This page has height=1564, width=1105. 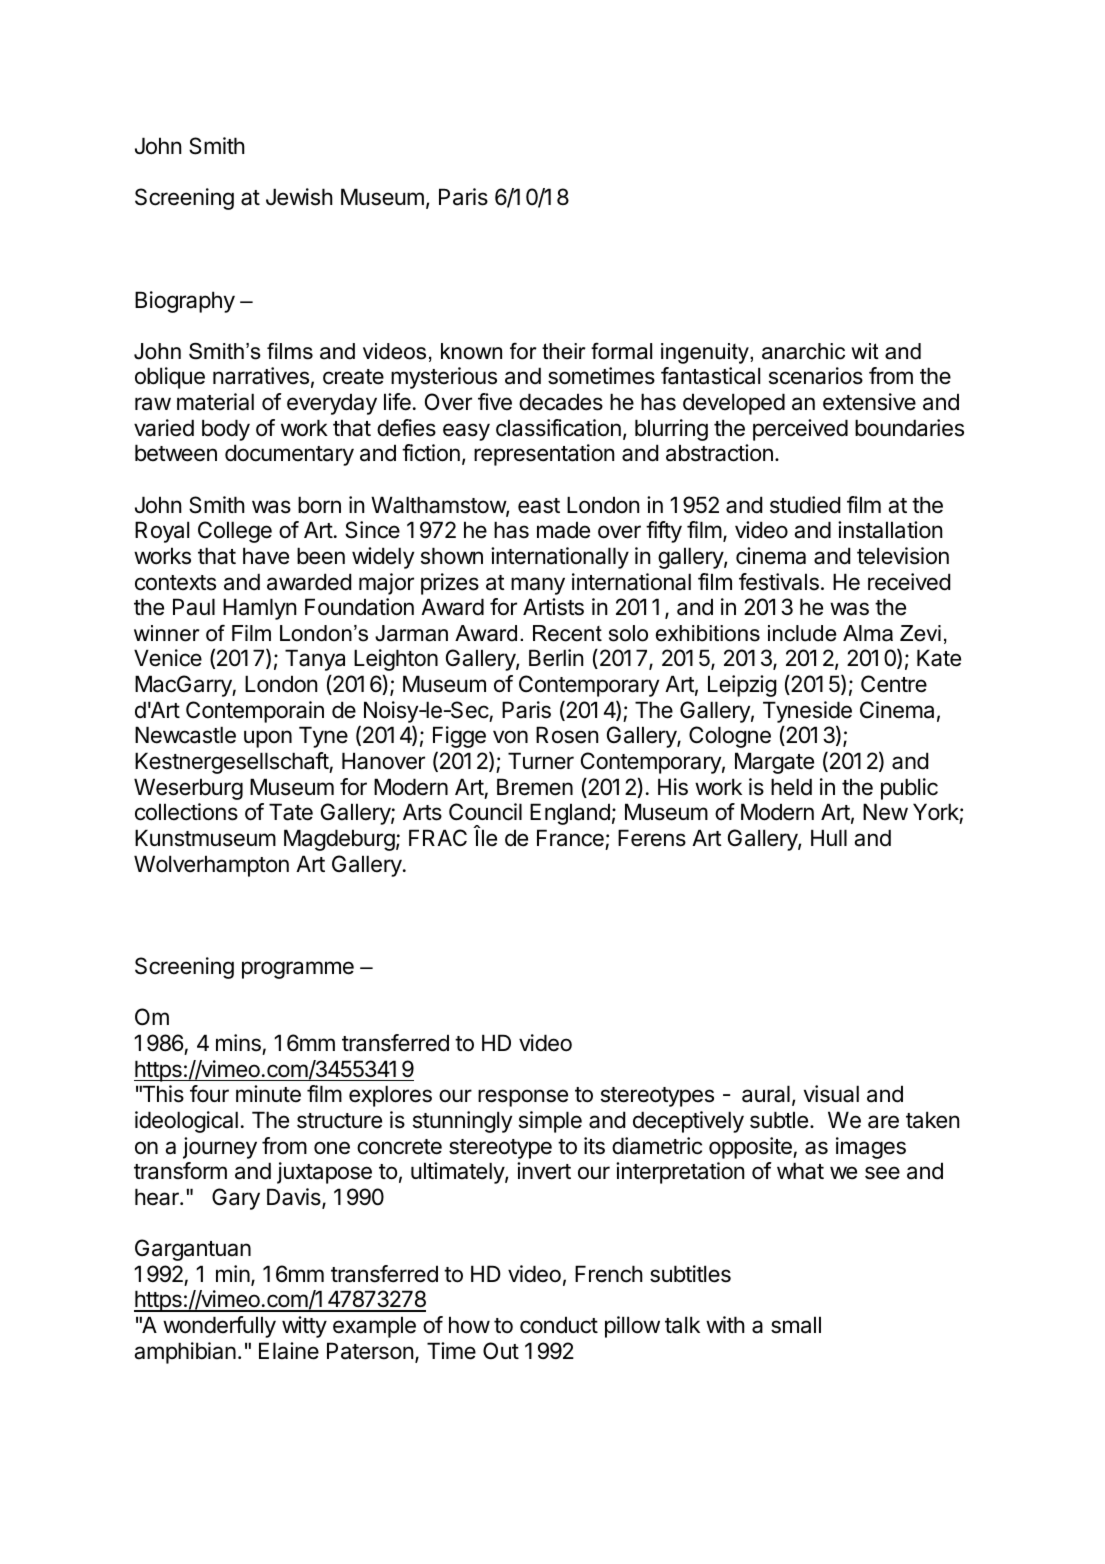 I want to click on small, so click(x=796, y=1325).
